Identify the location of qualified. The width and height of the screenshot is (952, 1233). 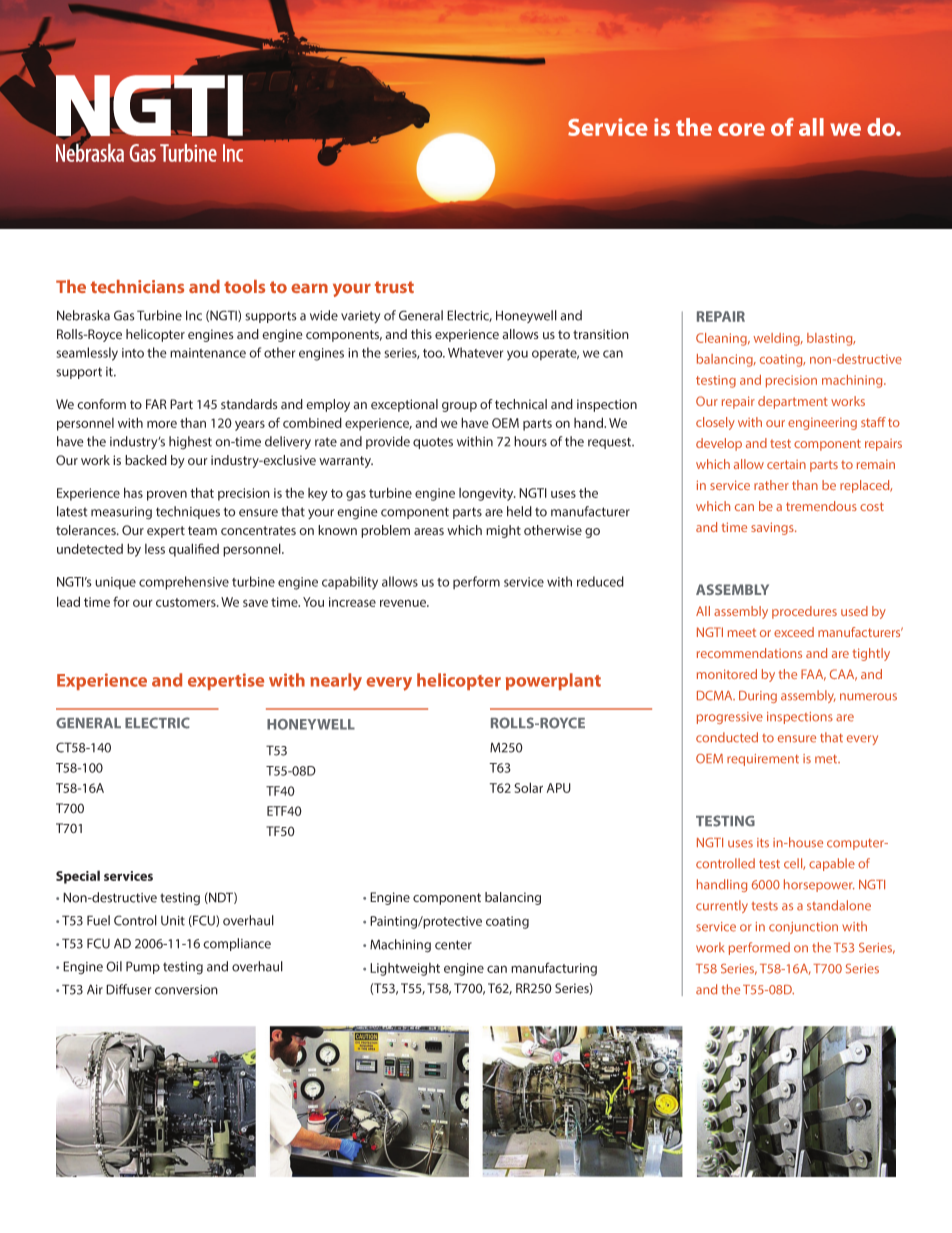
(194, 550).
